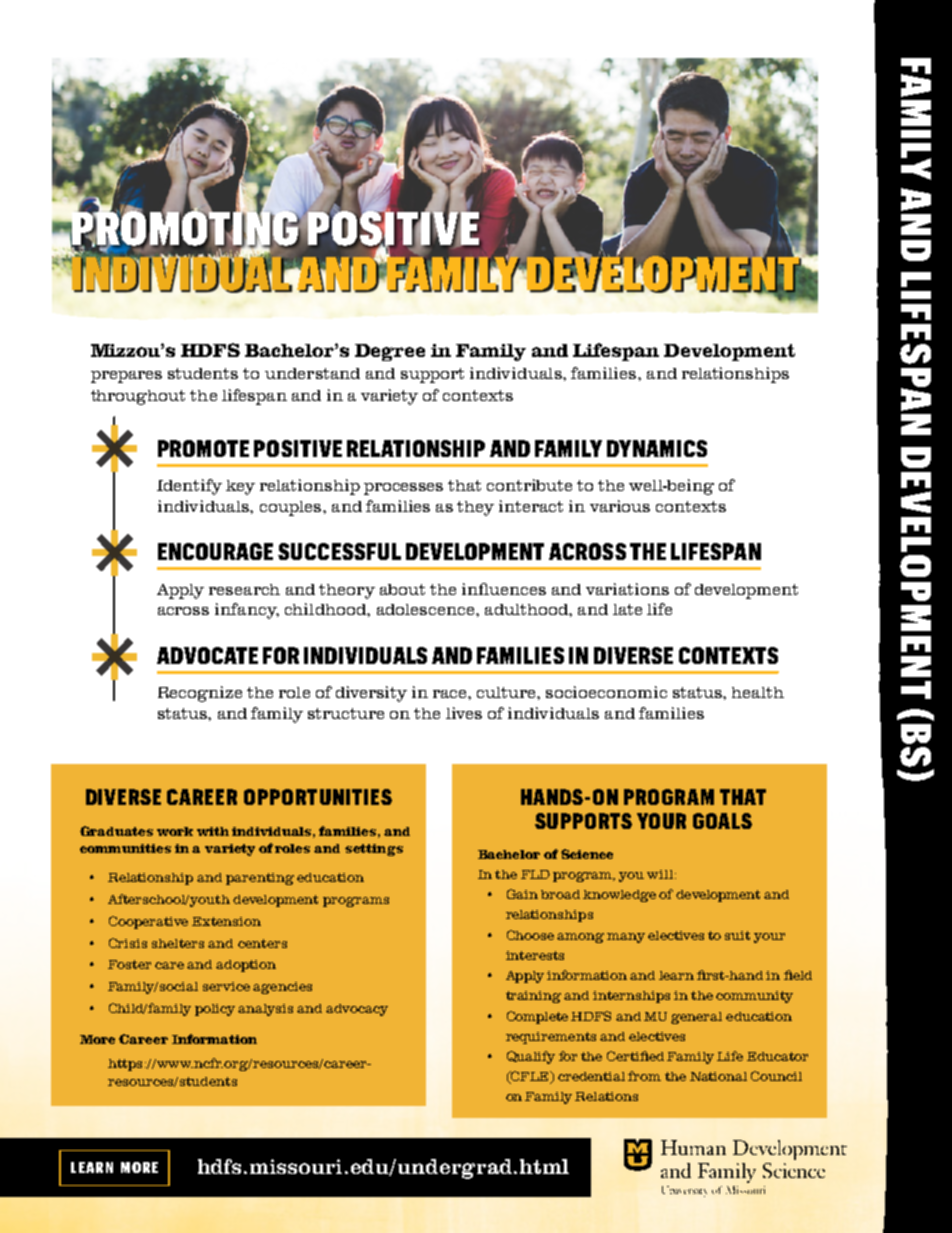 The width and height of the document is (952, 1233). What do you see at coordinates (737, 935) in the document?
I see `suit` at bounding box center [737, 935].
